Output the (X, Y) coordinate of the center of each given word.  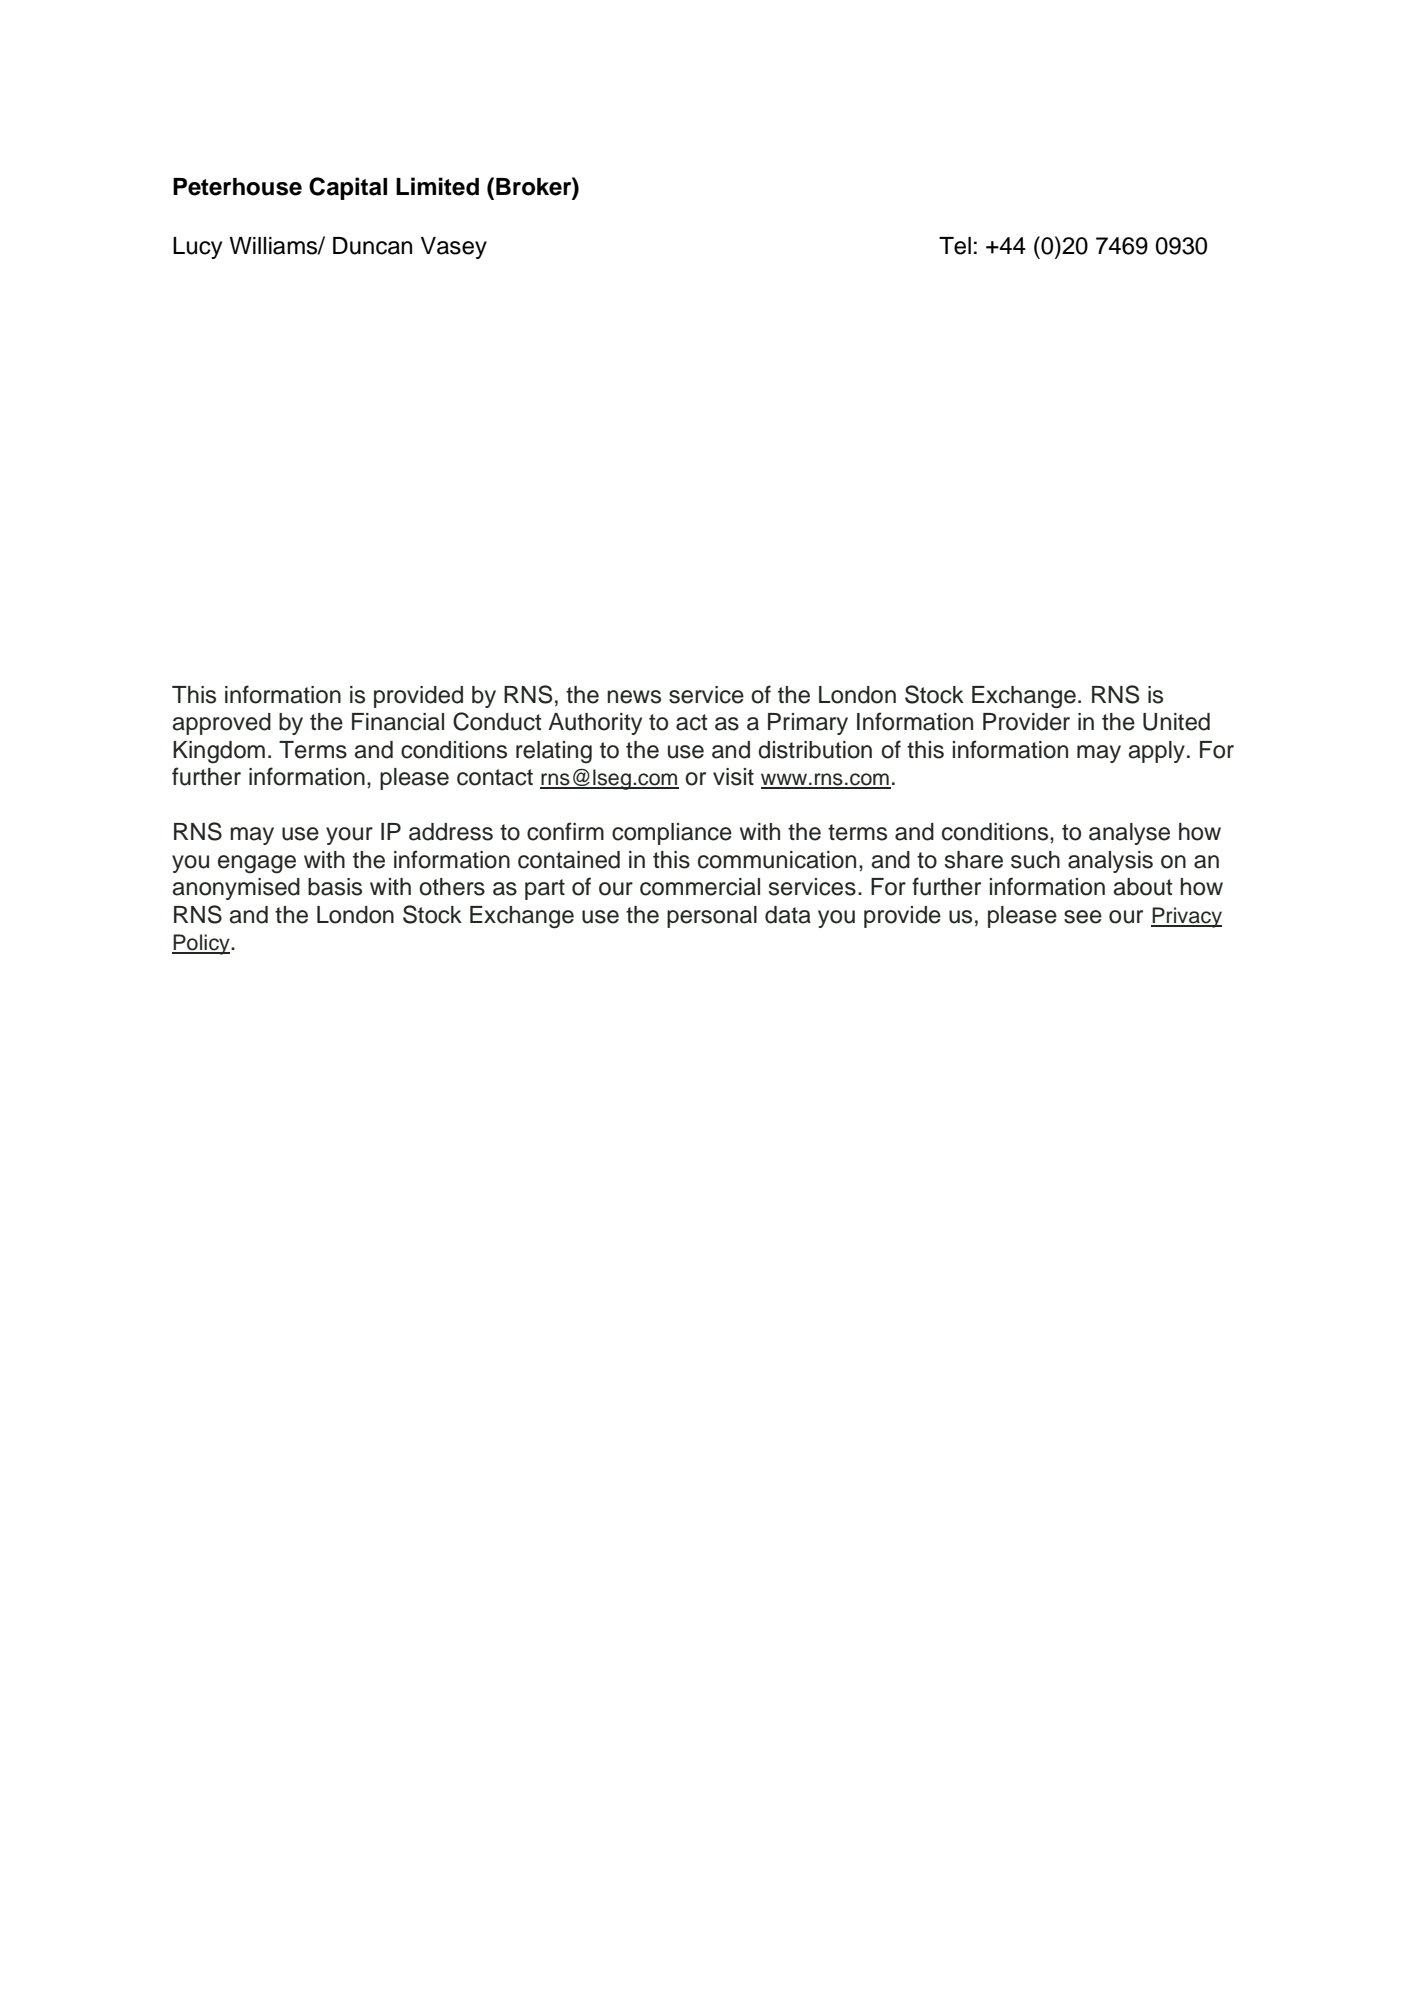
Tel (955, 246)
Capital (348, 188)
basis (335, 887)
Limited (437, 186)
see (1083, 917)
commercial (700, 887)
